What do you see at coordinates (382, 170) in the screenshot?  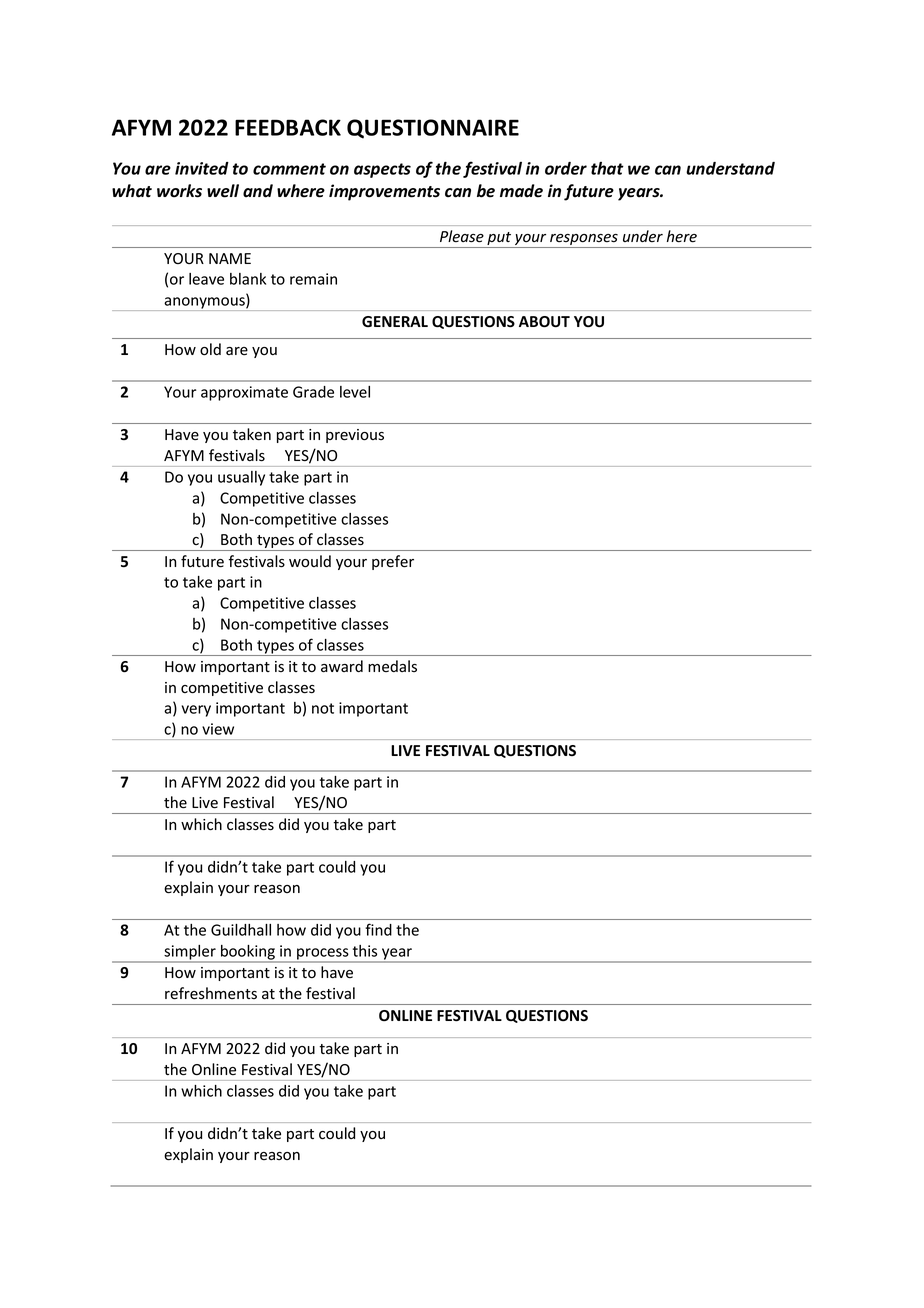 I see `aspects` at bounding box center [382, 170].
